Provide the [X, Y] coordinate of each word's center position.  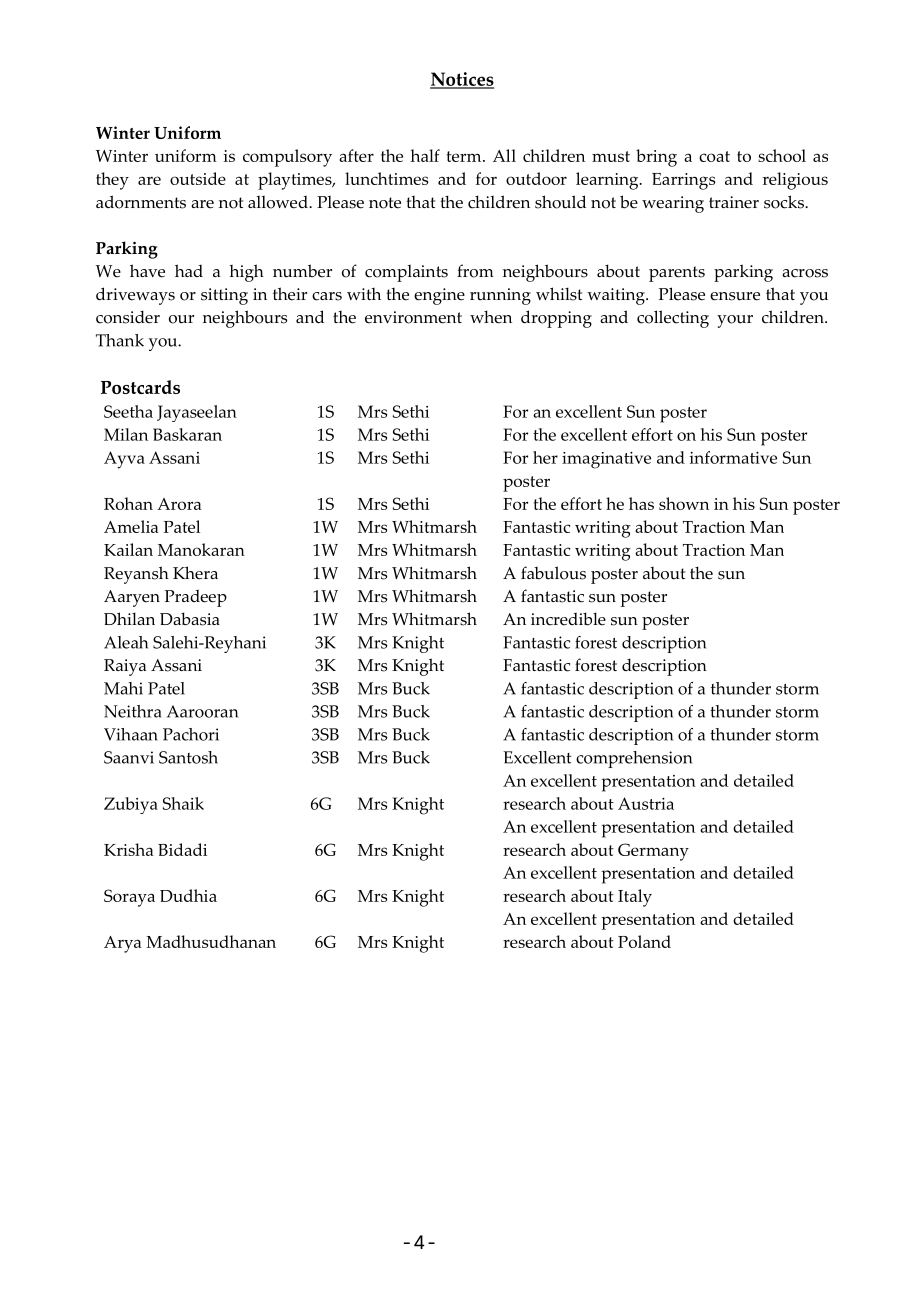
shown [684, 503]
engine [439, 296]
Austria [646, 803]
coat [714, 156]
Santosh [188, 757]
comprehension [634, 759]
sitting [224, 296]
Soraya [129, 898]
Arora [179, 504]
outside [198, 178]
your [735, 321]
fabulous [553, 573]
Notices [462, 80]
